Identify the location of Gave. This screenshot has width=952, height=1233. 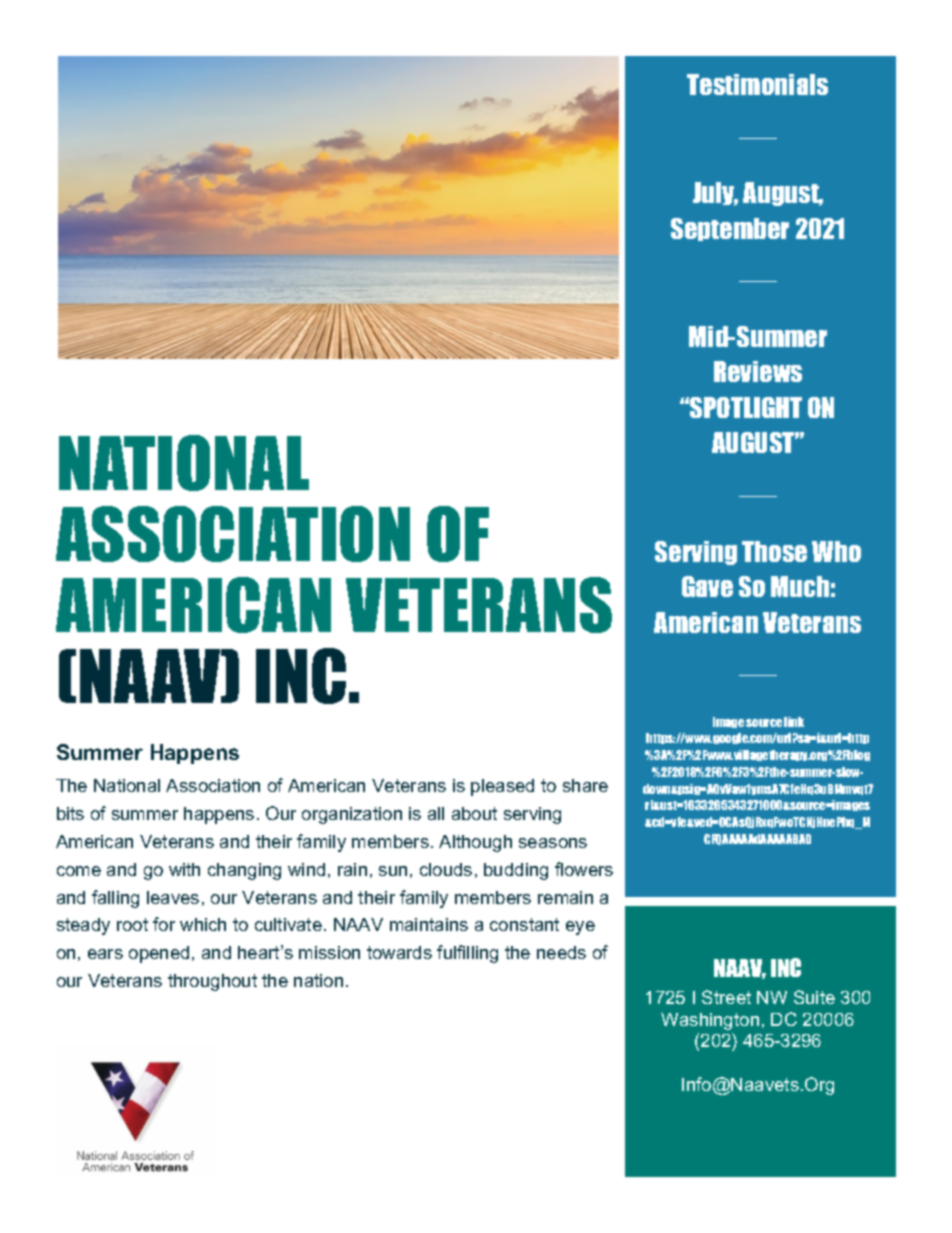
(707, 586).
